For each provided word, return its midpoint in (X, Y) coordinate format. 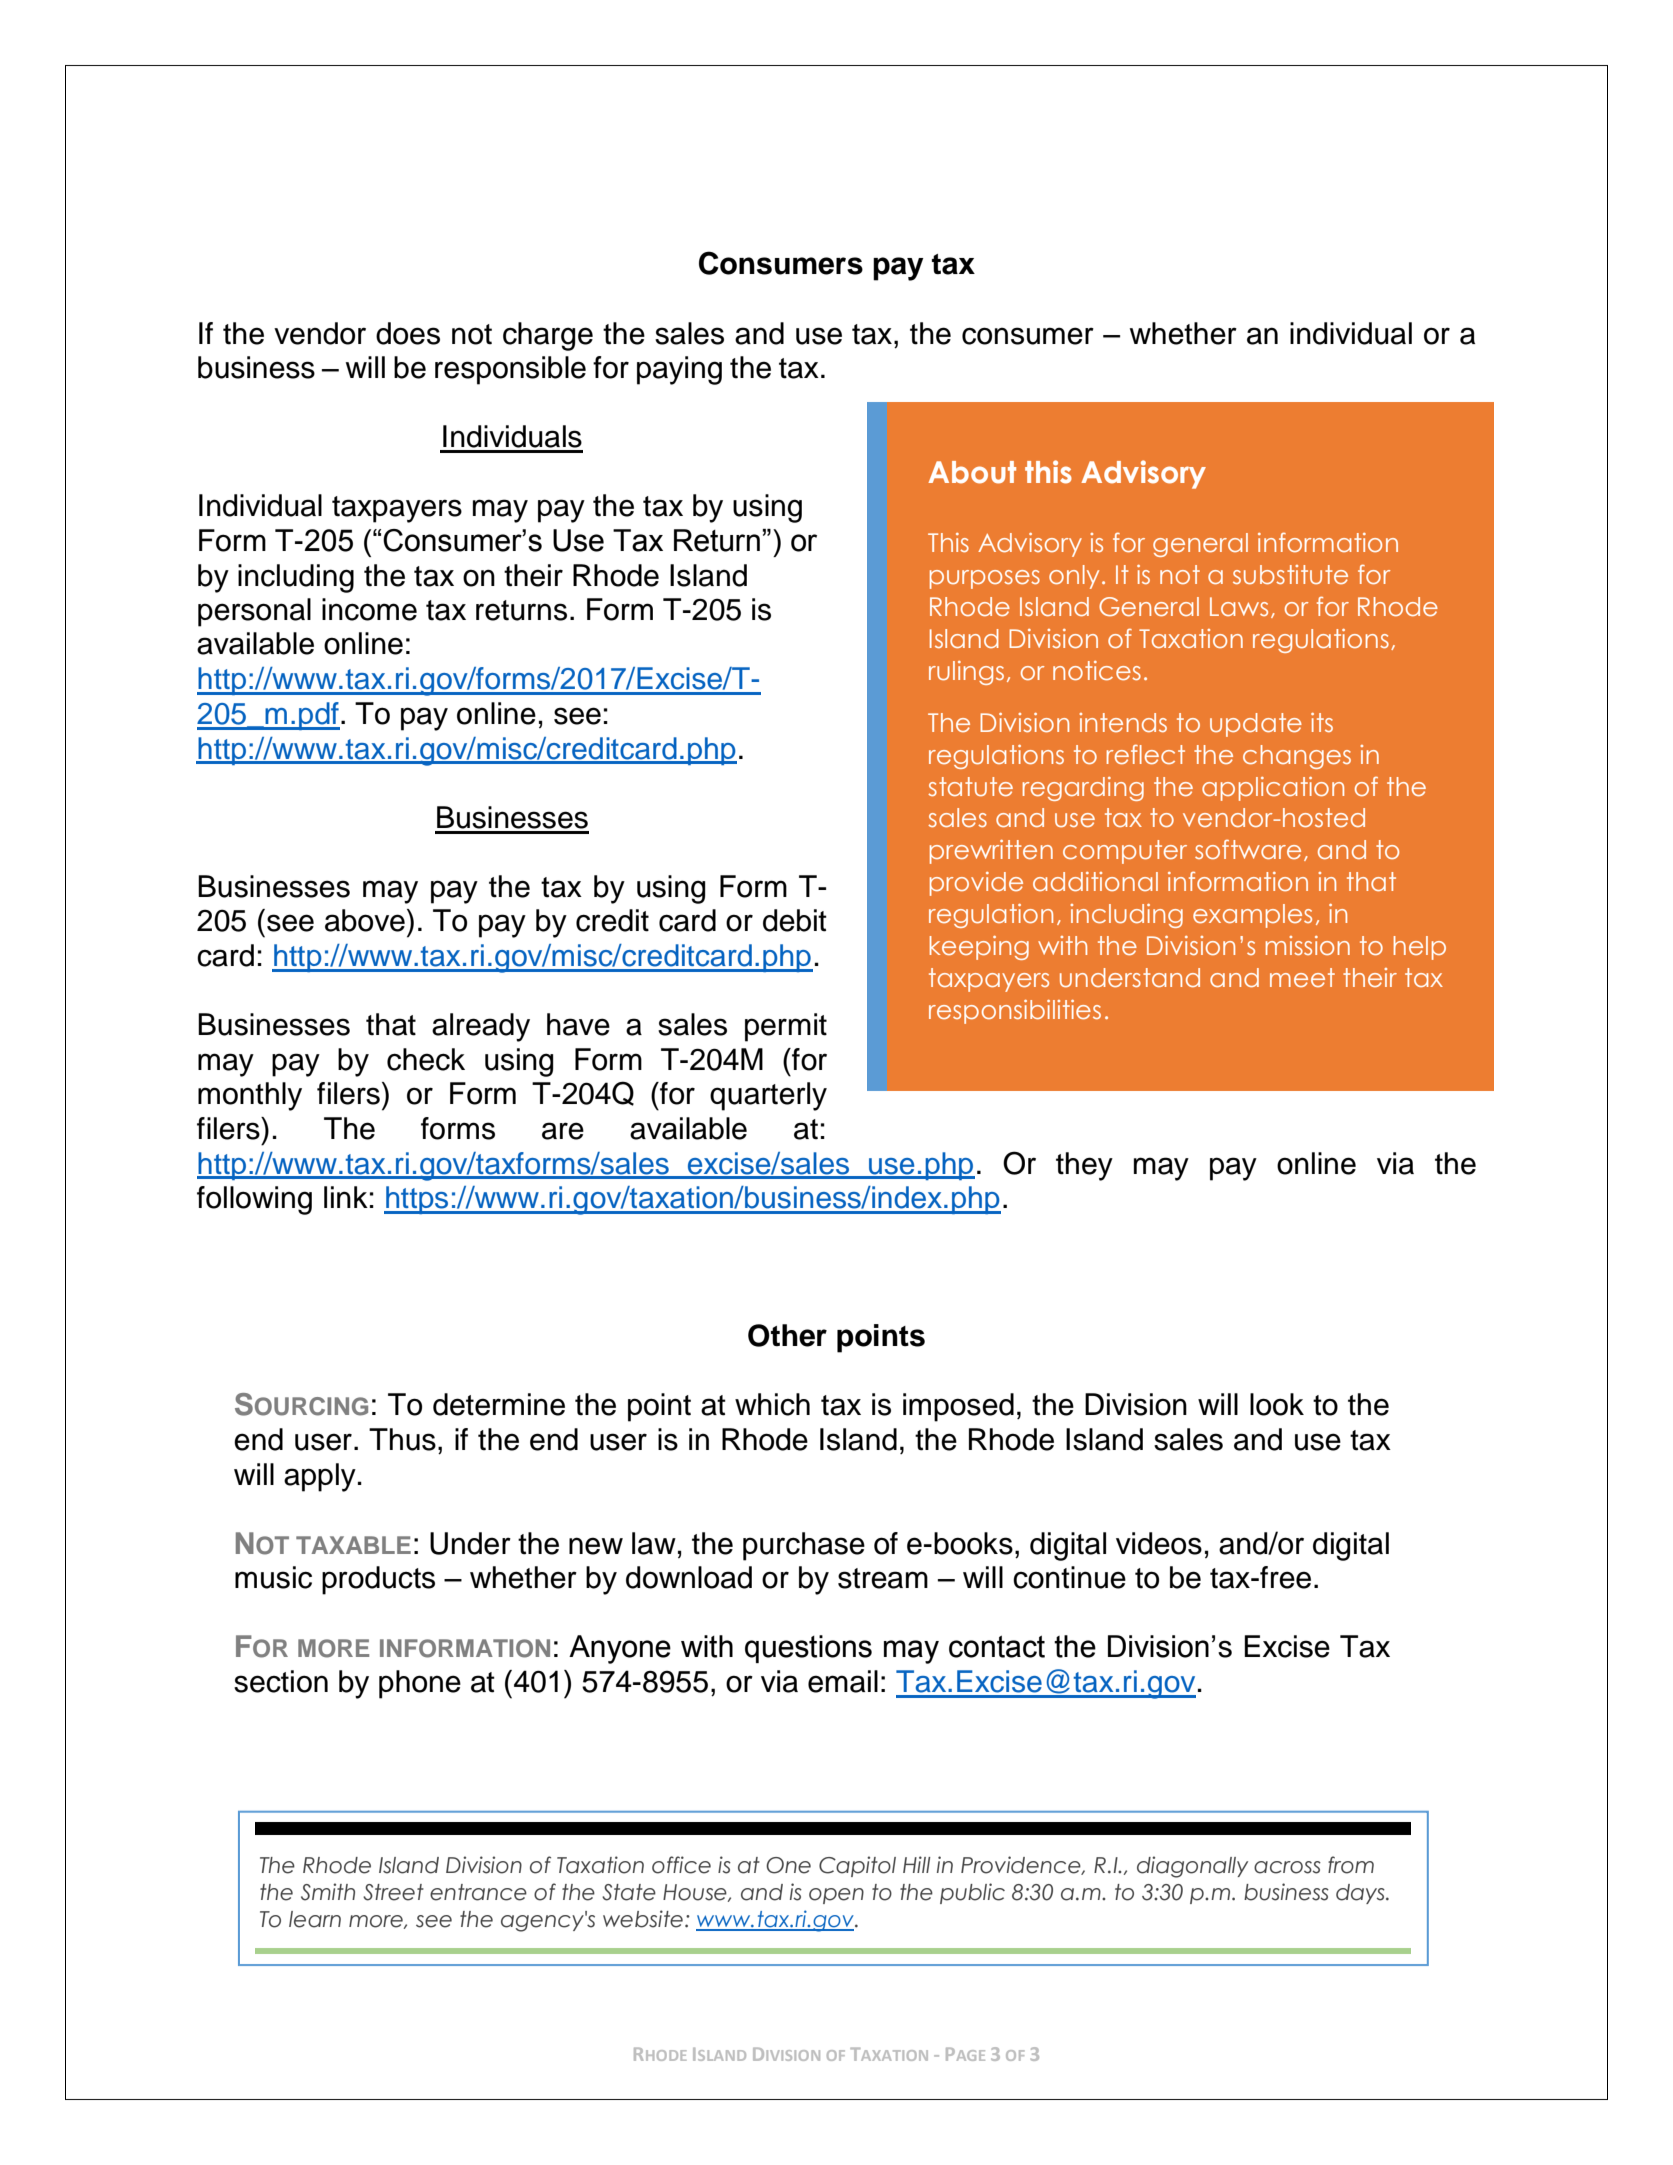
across (1287, 1867)
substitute (1290, 575)
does (408, 333)
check (426, 1059)
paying (679, 370)
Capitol (857, 1866)
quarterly (768, 1096)
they (1084, 1166)
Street (393, 1892)
